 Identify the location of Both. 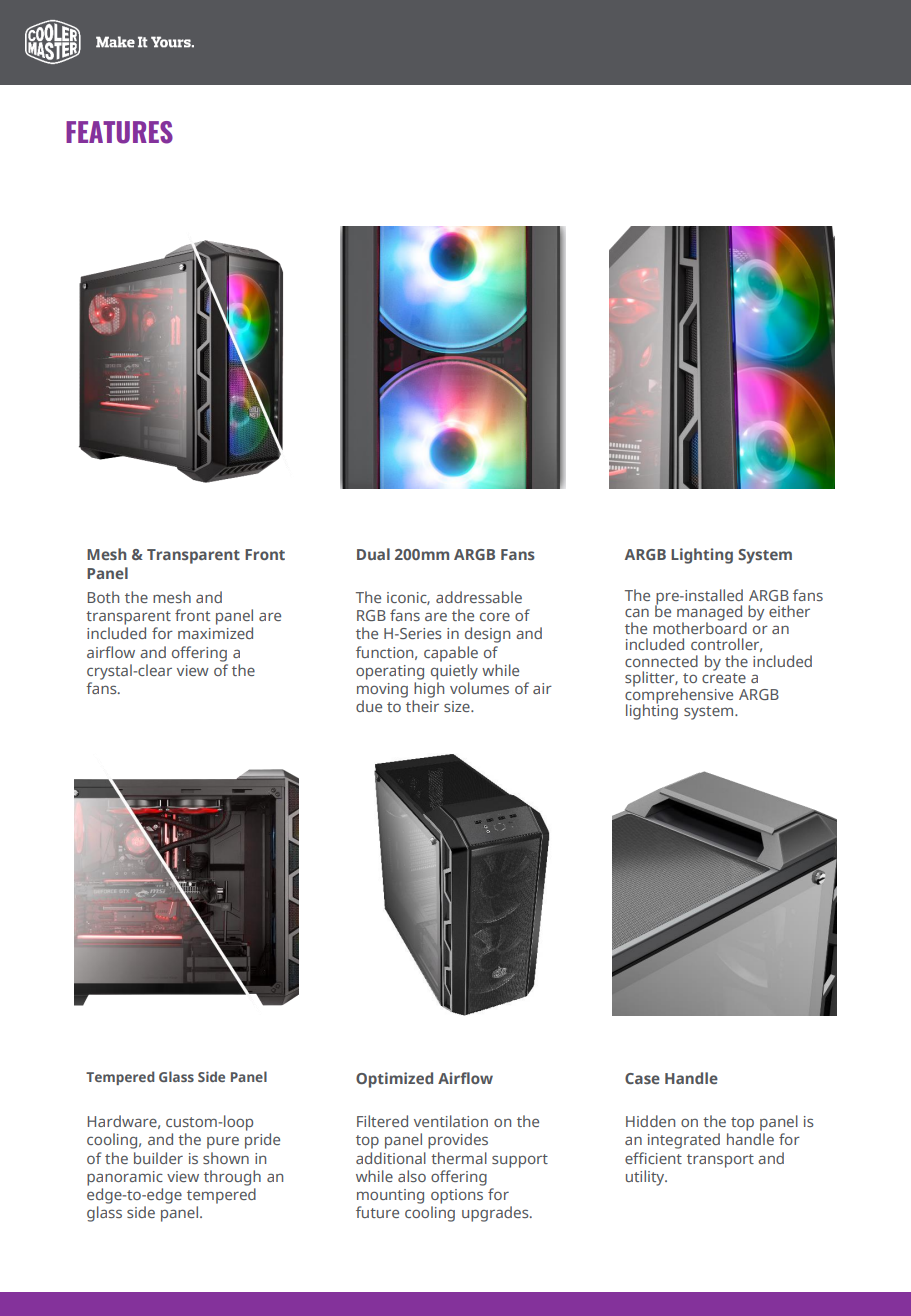
(103, 597).
